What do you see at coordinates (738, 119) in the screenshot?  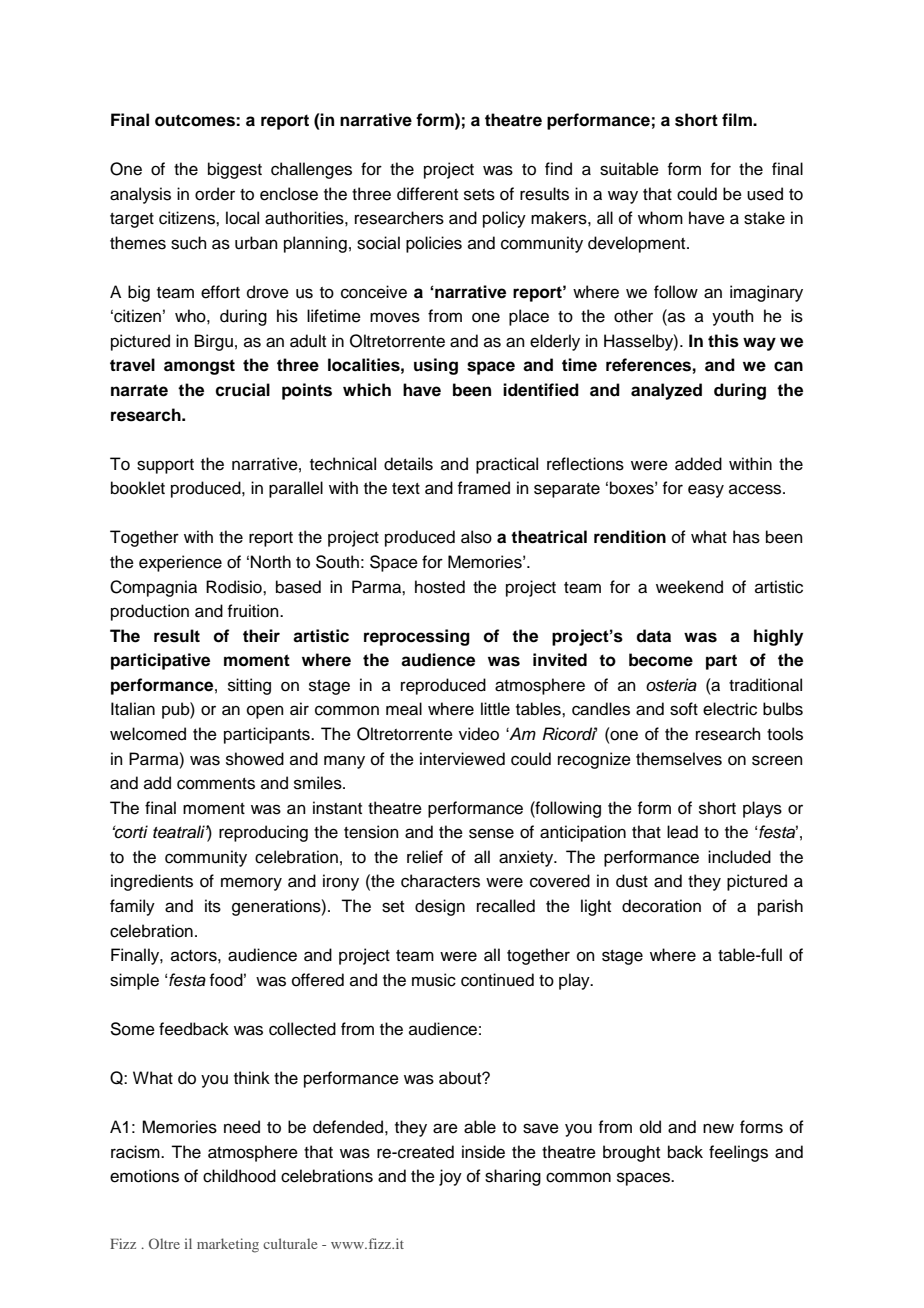 I see `film` at bounding box center [738, 119].
